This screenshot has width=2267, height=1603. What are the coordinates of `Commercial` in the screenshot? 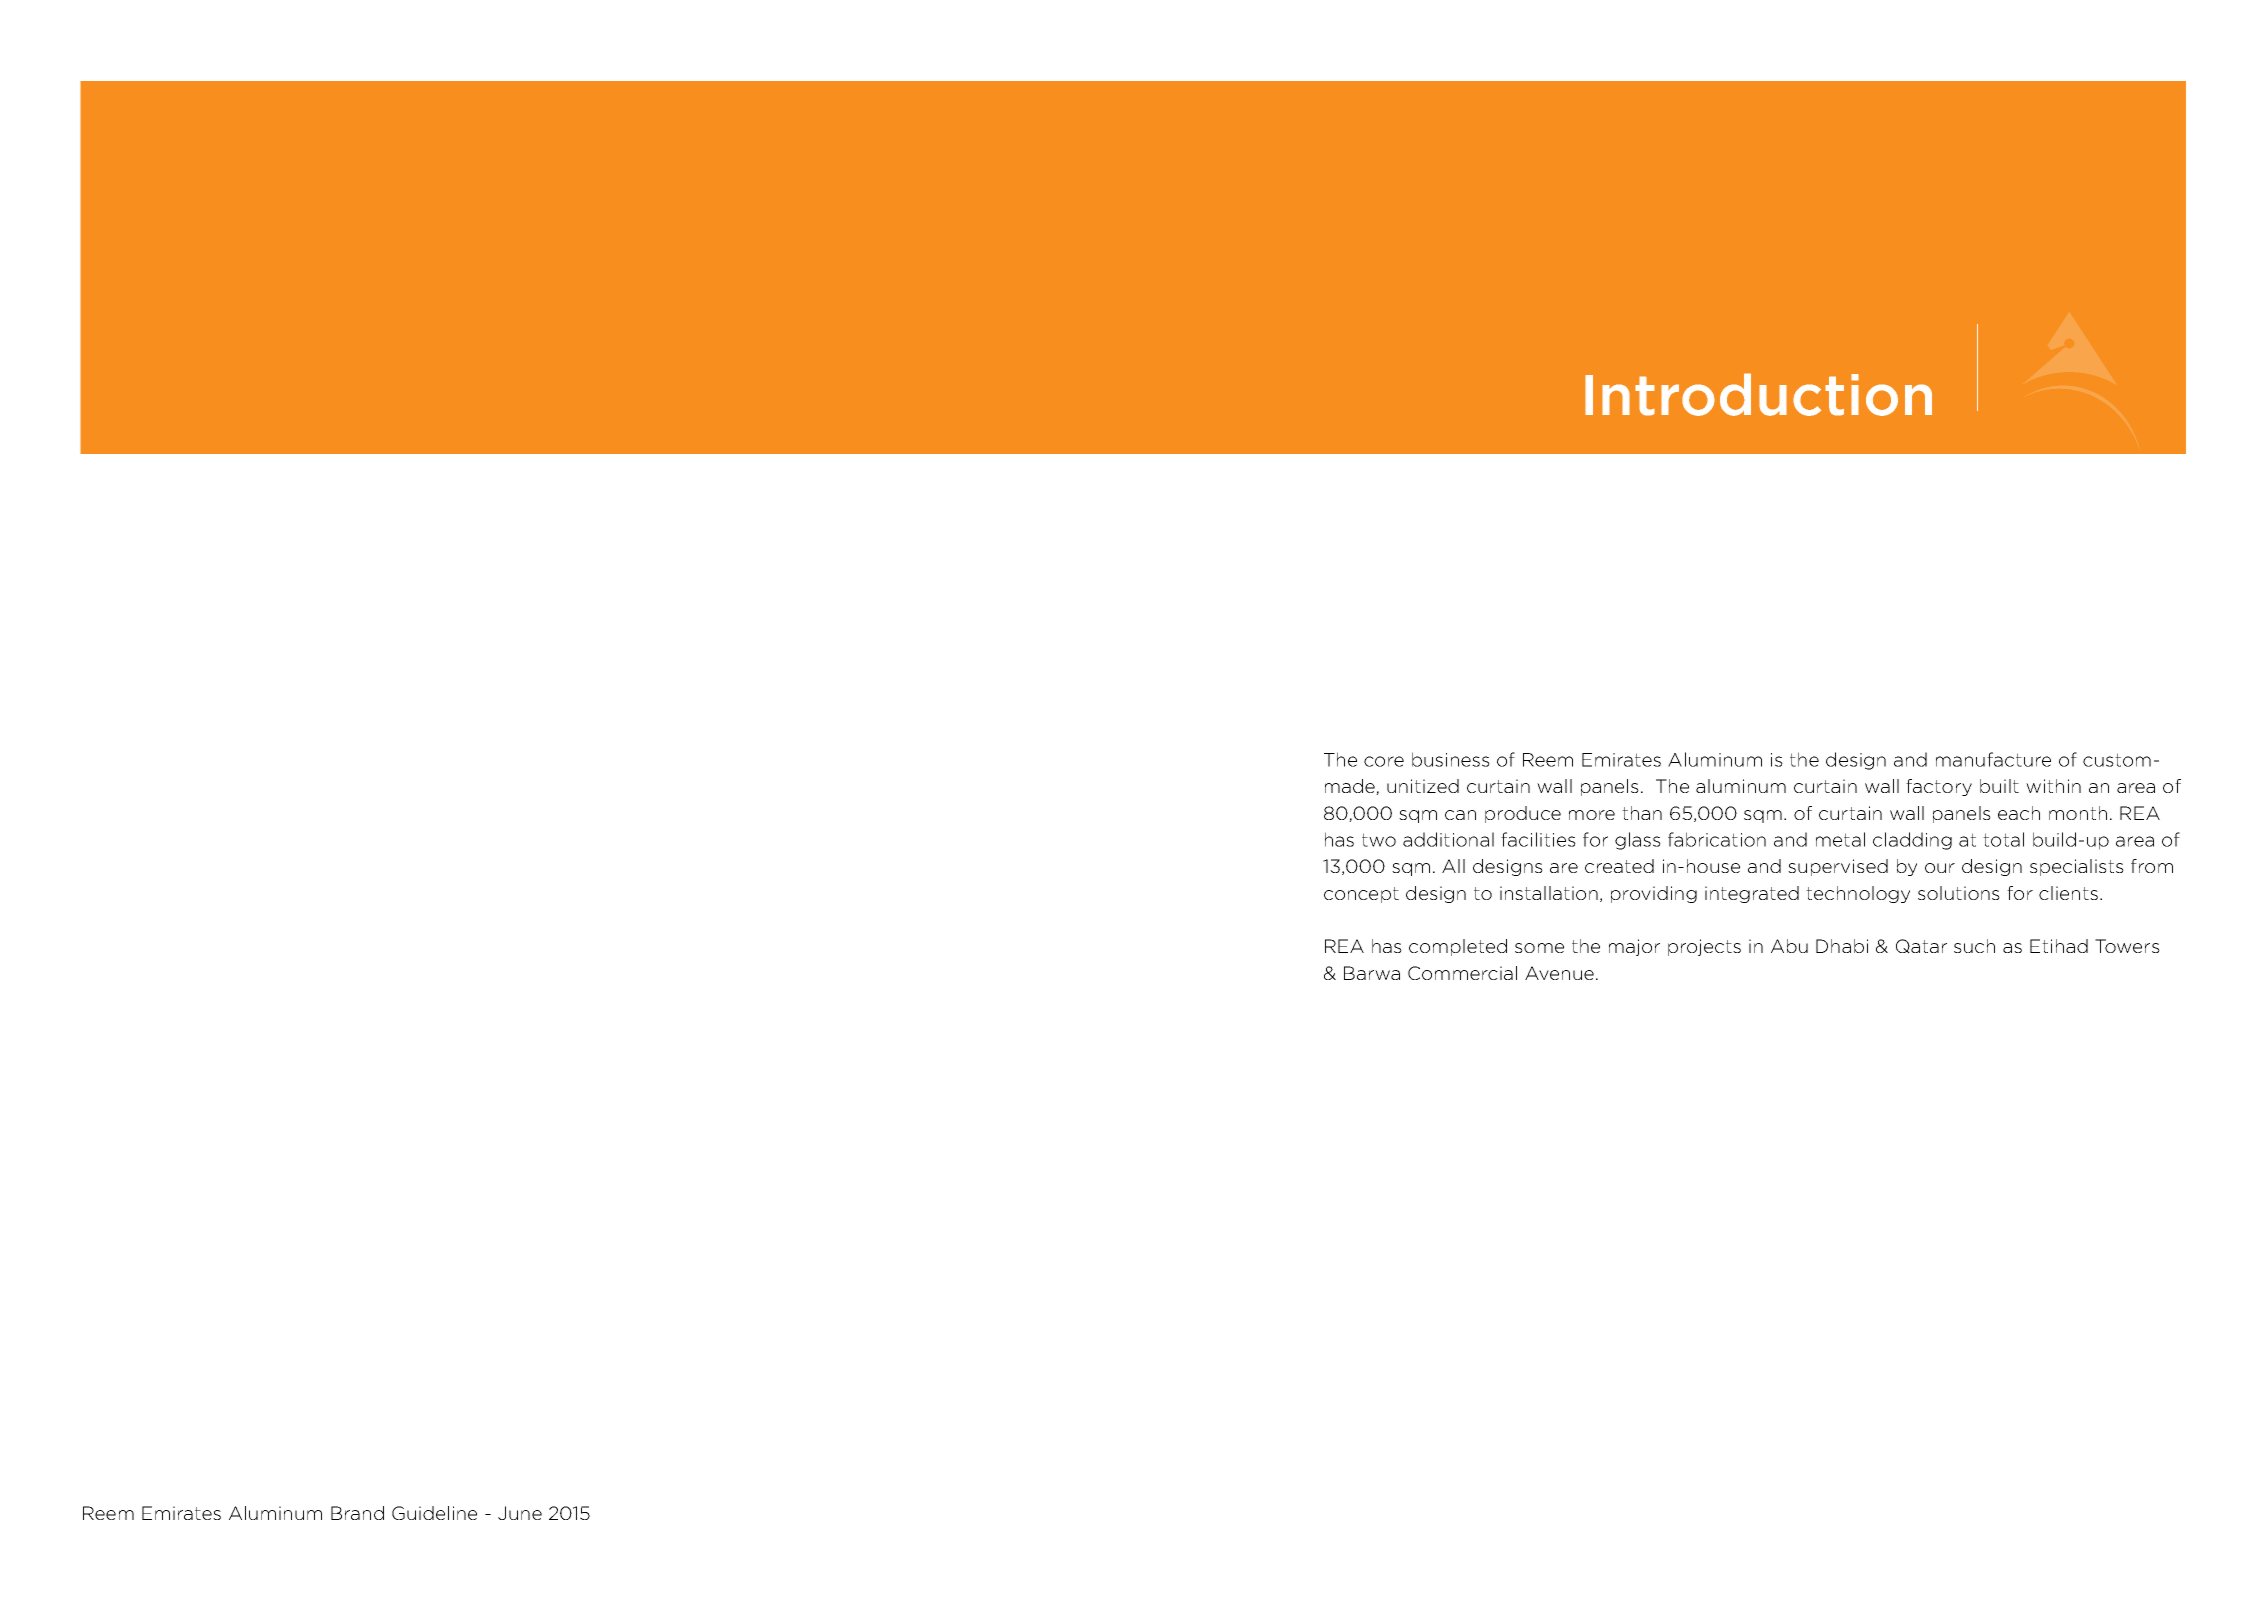 It's located at (1462, 973).
